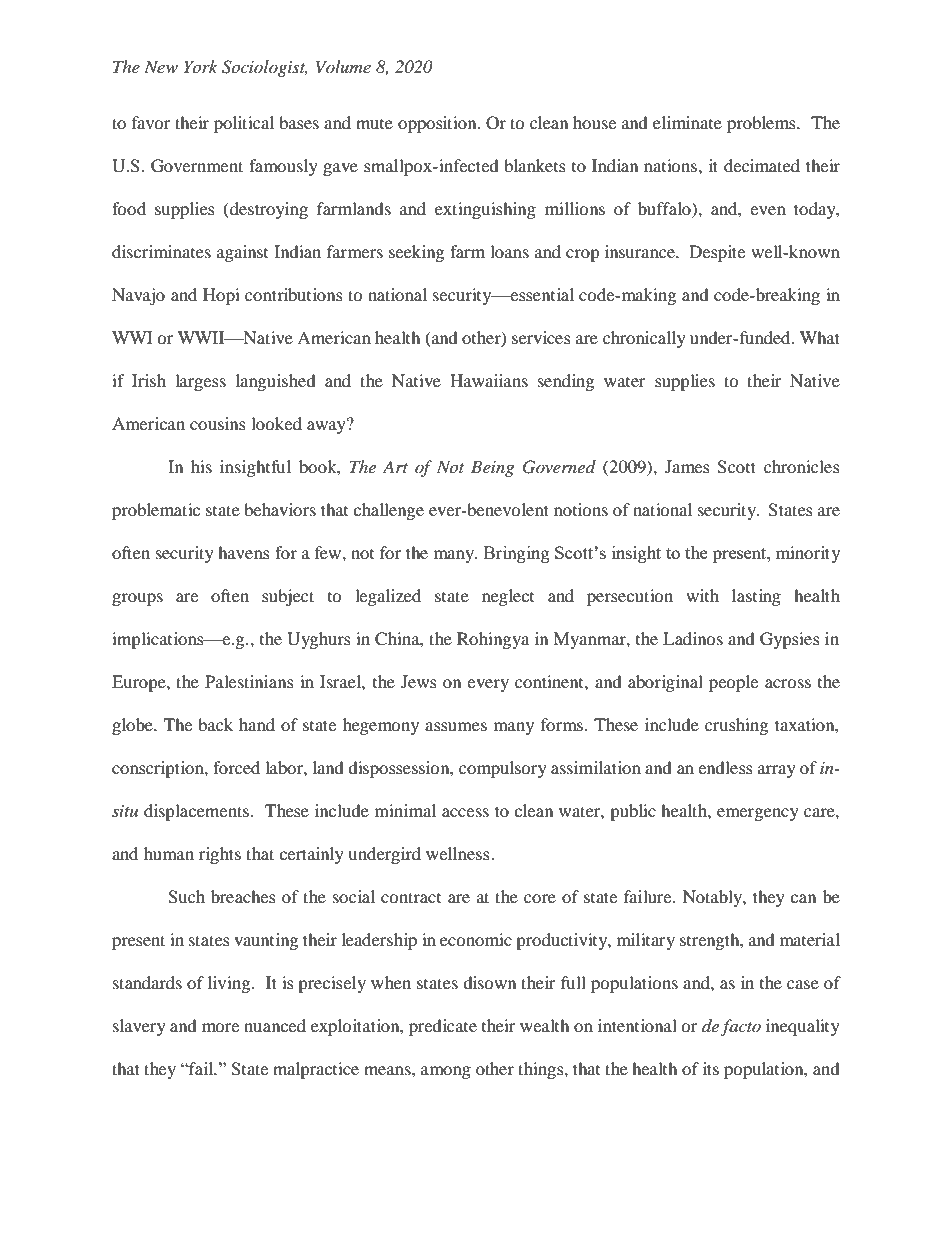 The image size is (952, 1233). Describe the element at coordinates (465, 812) in the document. I see `access` at that location.
